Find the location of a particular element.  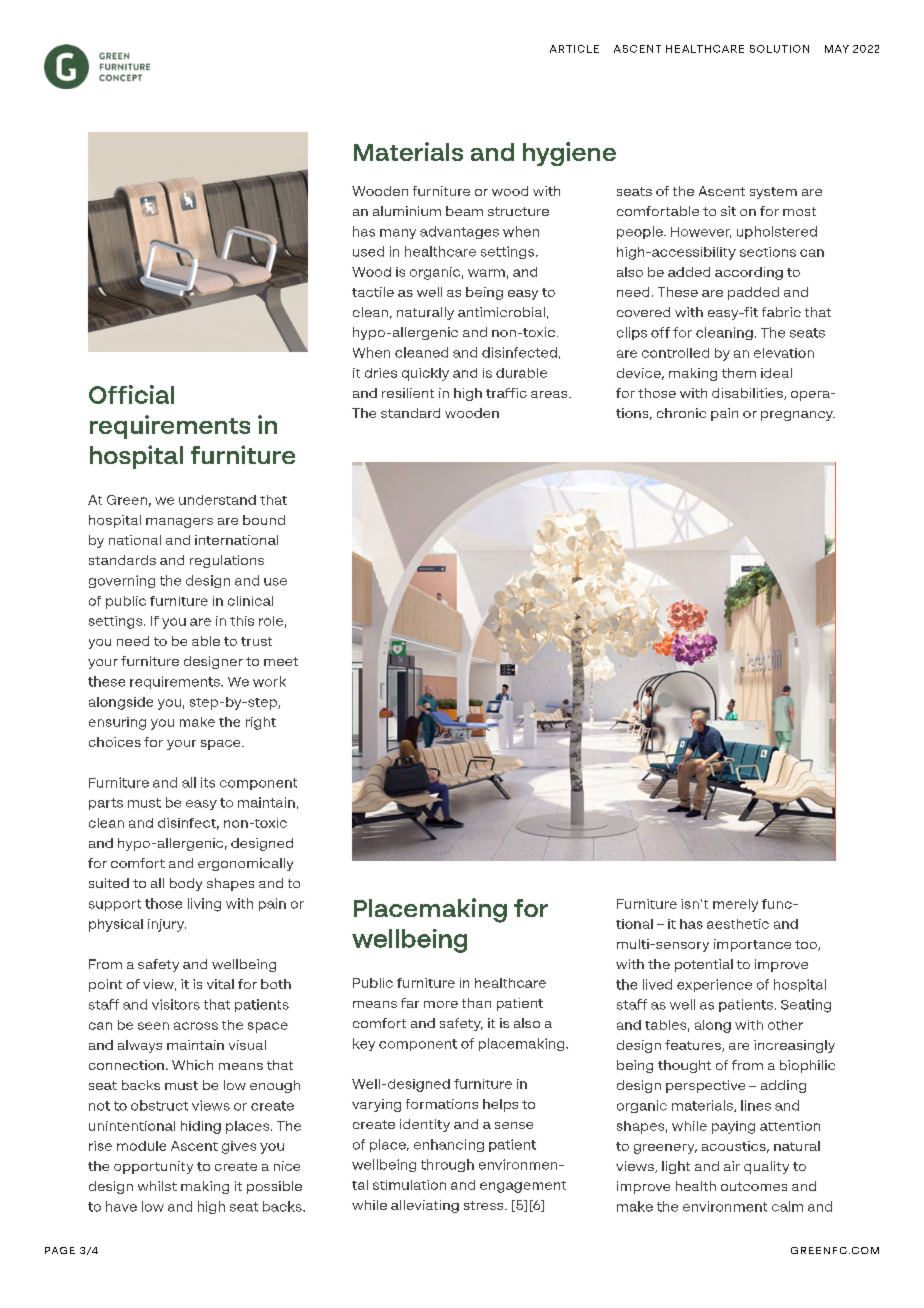

ARTICLE is located at coordinates (574, 49).
